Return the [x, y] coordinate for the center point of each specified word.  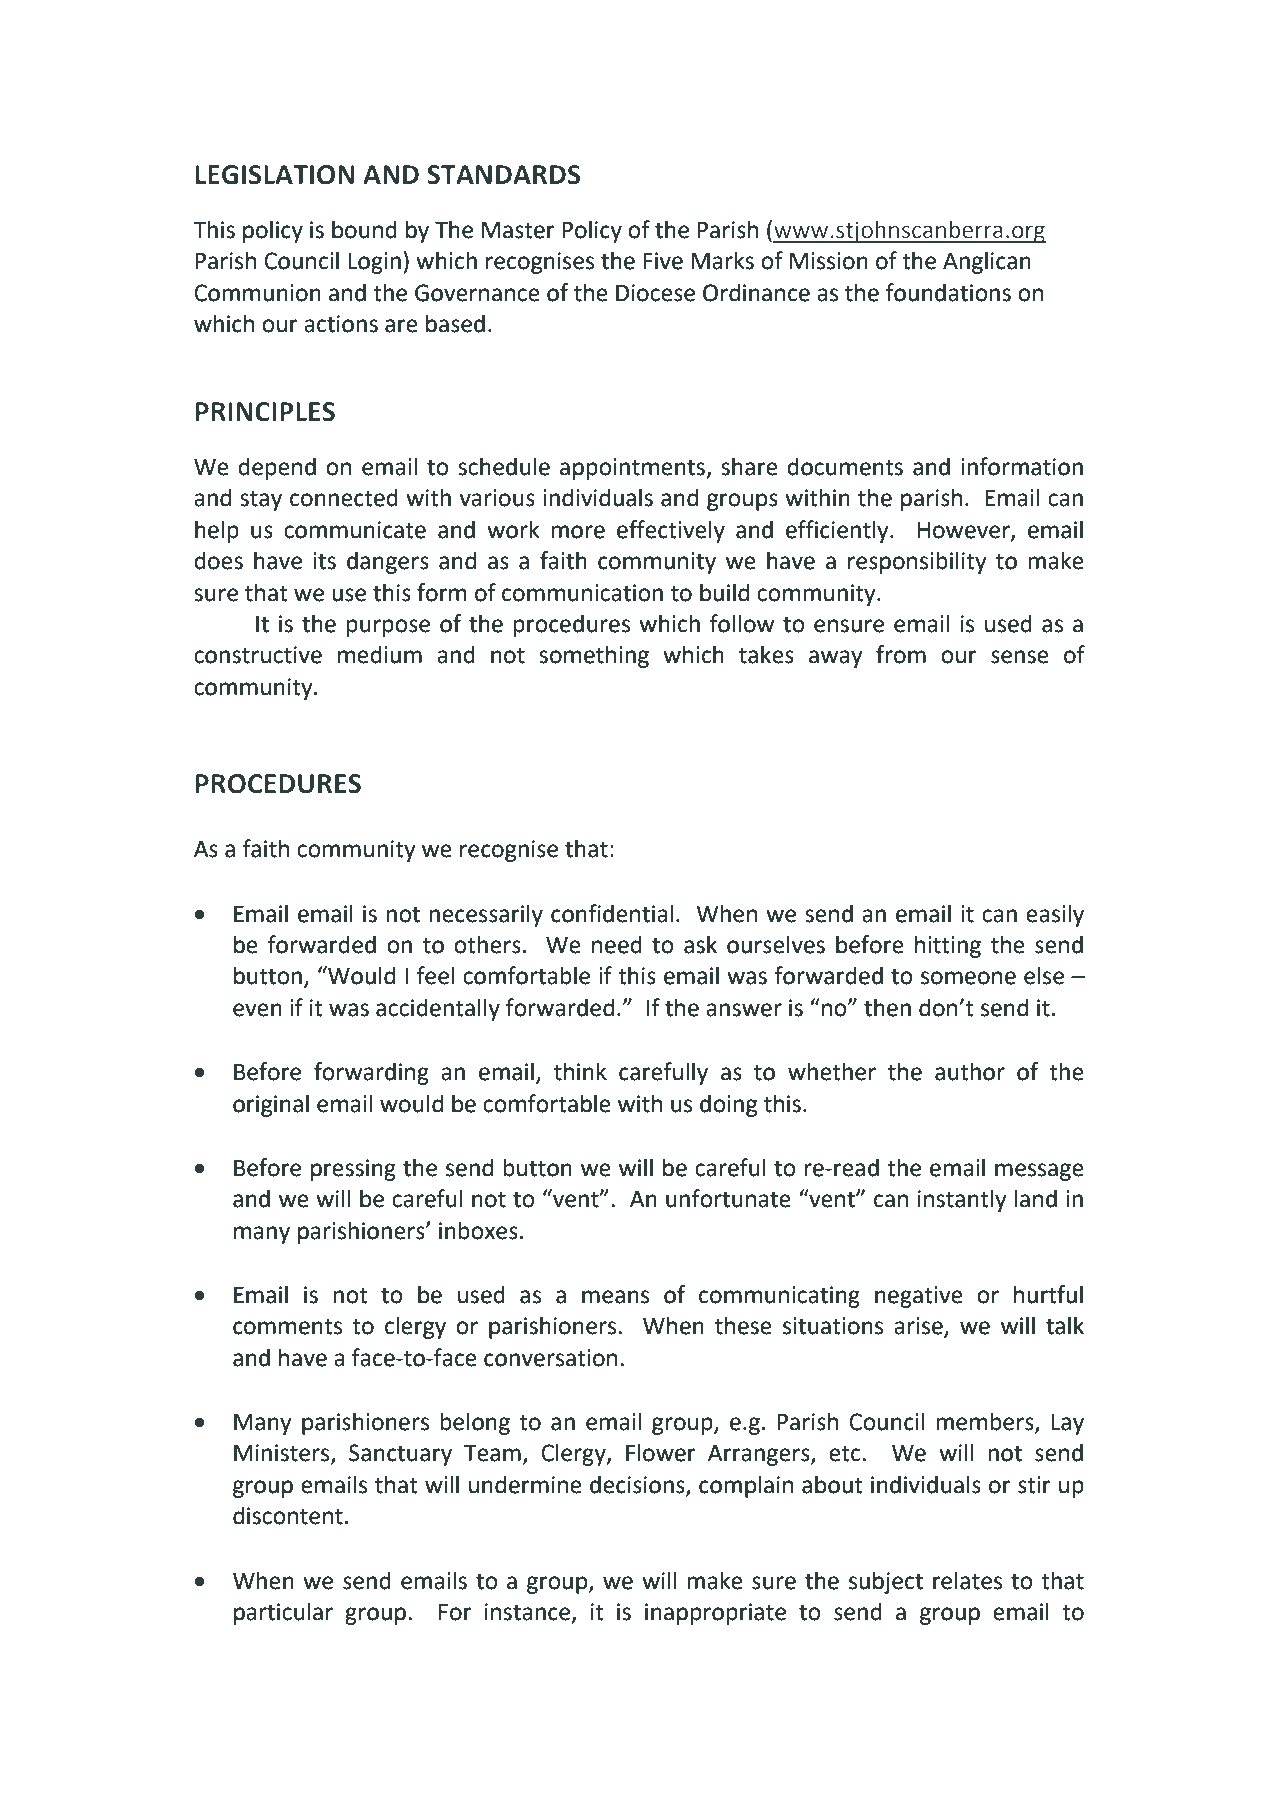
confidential [612, 913]
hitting [948, 946]
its [324, 561]
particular [283, 1613]
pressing [353, 1170]
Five [663, 261]
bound [364, 229]
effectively [671, 531]
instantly [962, 1200]
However [965, 531]
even [257, 1010]
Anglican [987, 262]
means [615, 1297]
